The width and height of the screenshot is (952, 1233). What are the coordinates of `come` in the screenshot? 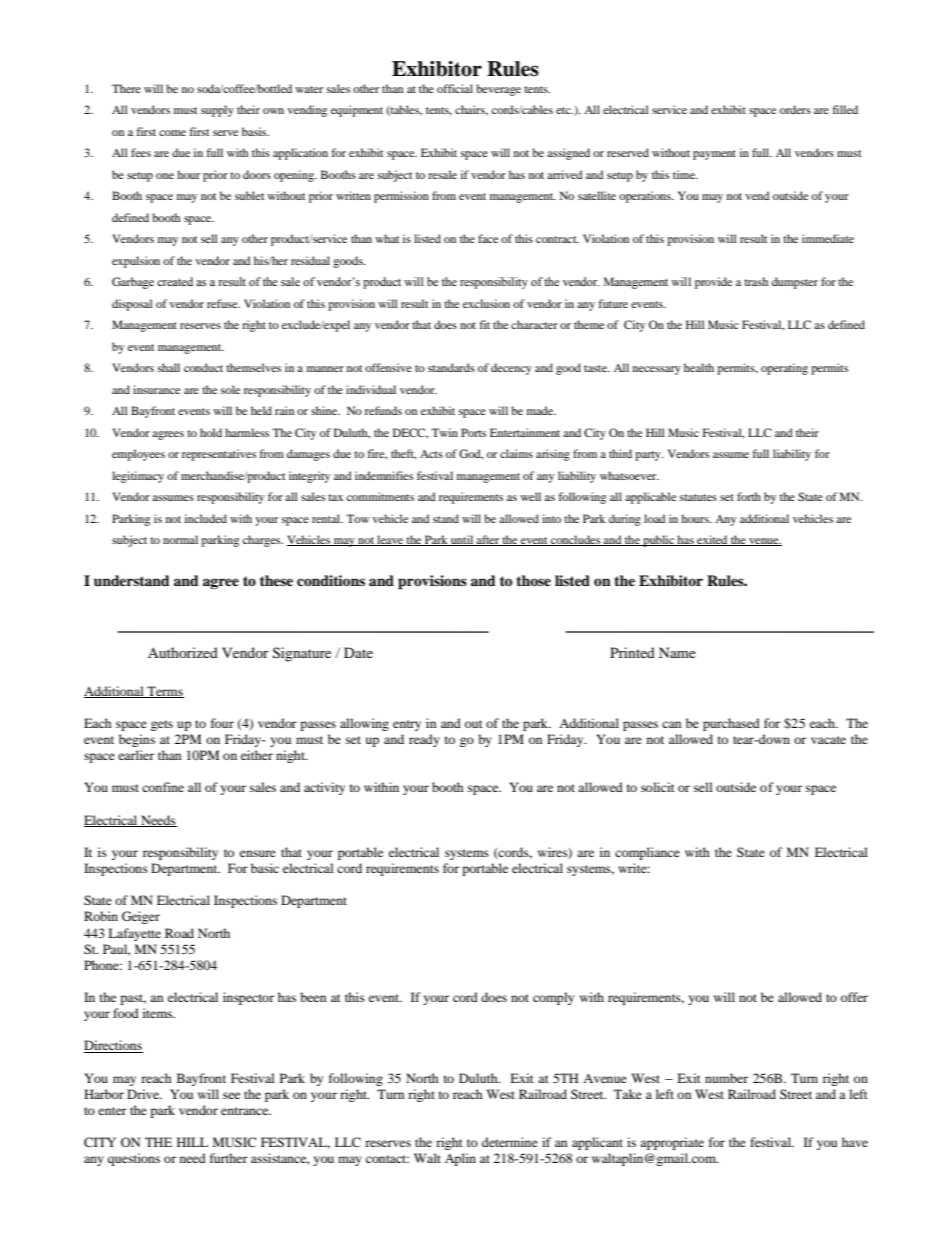 It's located at (172, 133).
